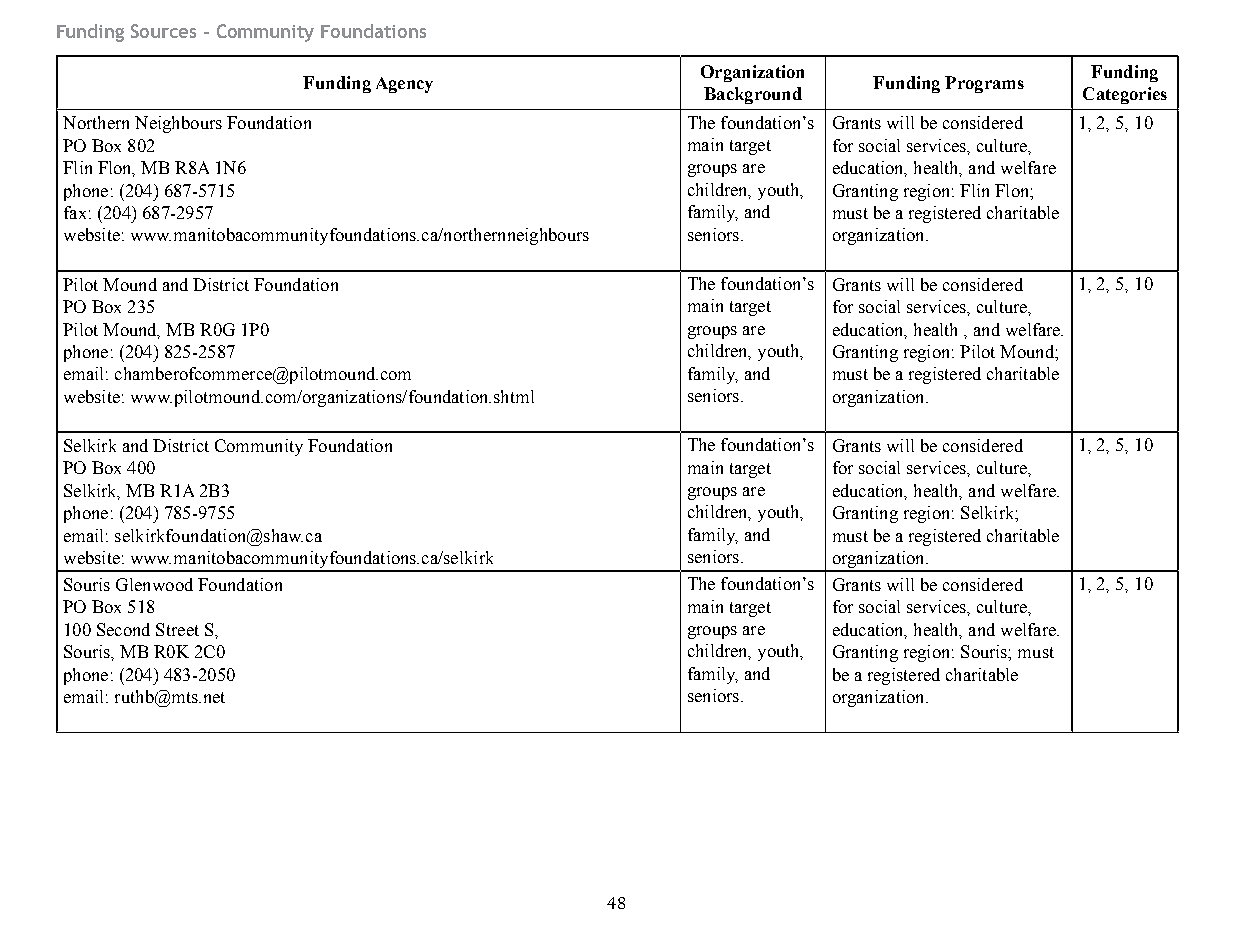 This page has width=1233, height=952. I want to click on Agency, so click(404, 85).
